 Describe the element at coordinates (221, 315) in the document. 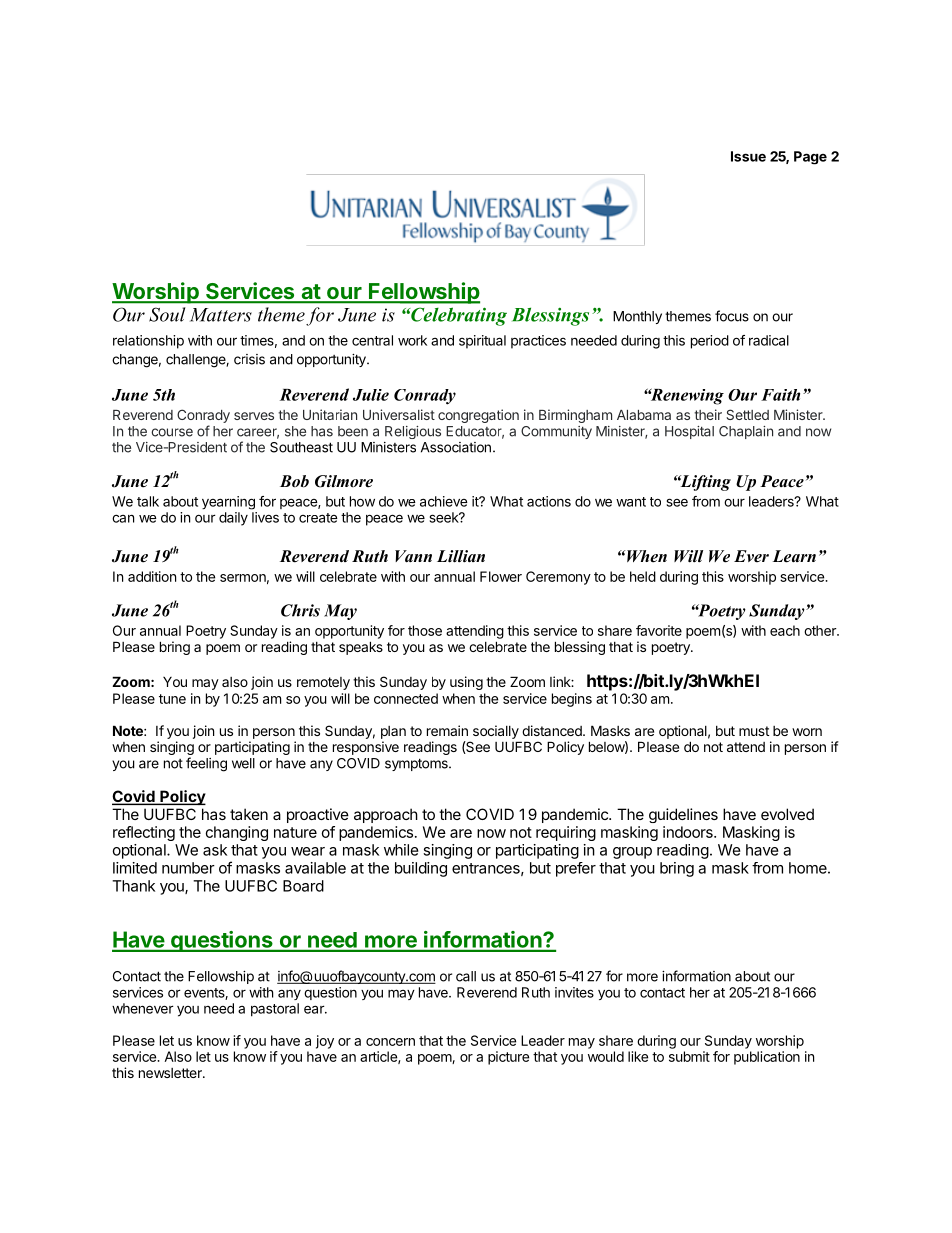

I see `Matters` at that location.
